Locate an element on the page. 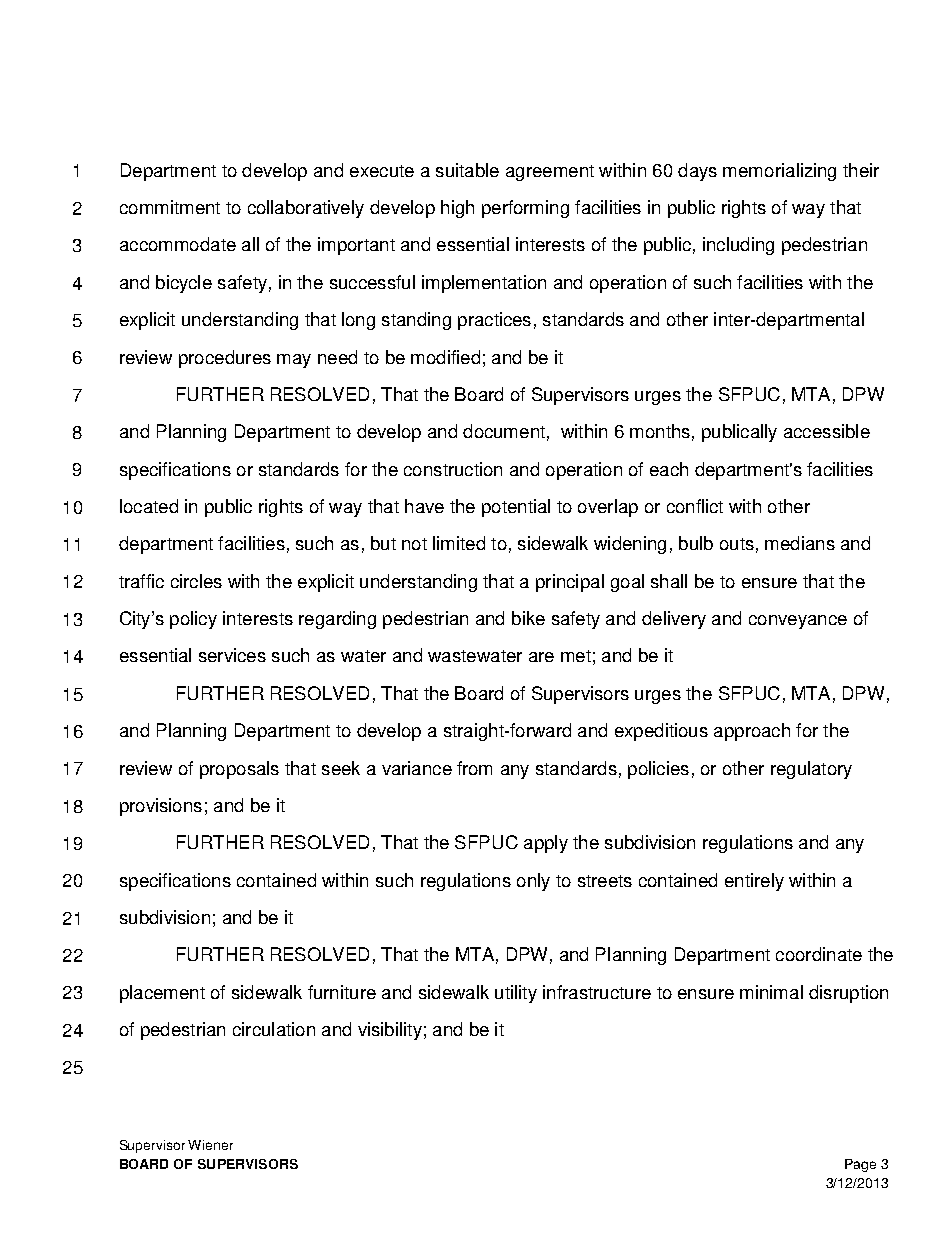  only is located at coordinates (533, 882).
